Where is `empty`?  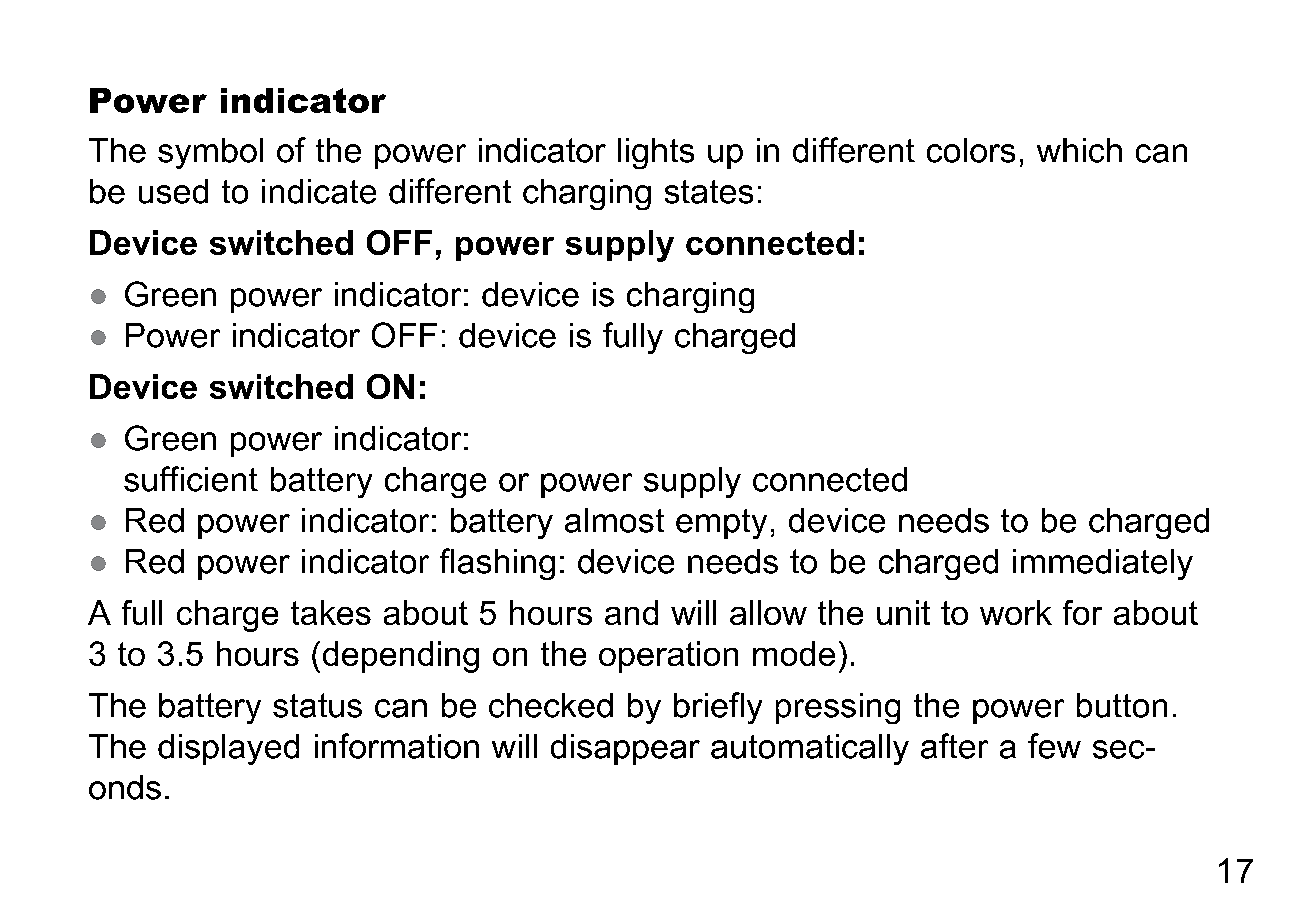
empty is located at coordinates (721, 524).
